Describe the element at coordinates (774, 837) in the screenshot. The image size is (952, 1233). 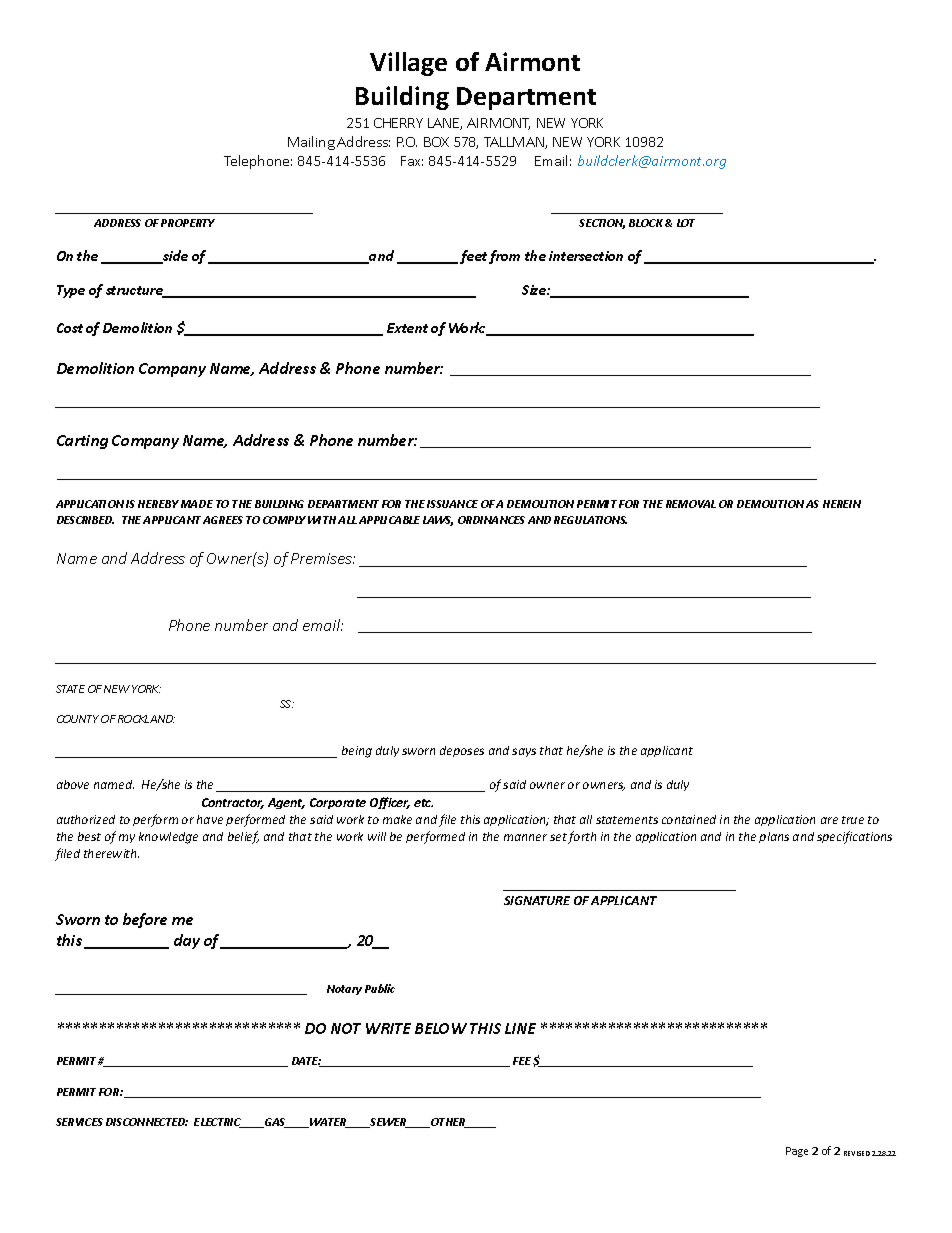
I see `plans` at that location.
